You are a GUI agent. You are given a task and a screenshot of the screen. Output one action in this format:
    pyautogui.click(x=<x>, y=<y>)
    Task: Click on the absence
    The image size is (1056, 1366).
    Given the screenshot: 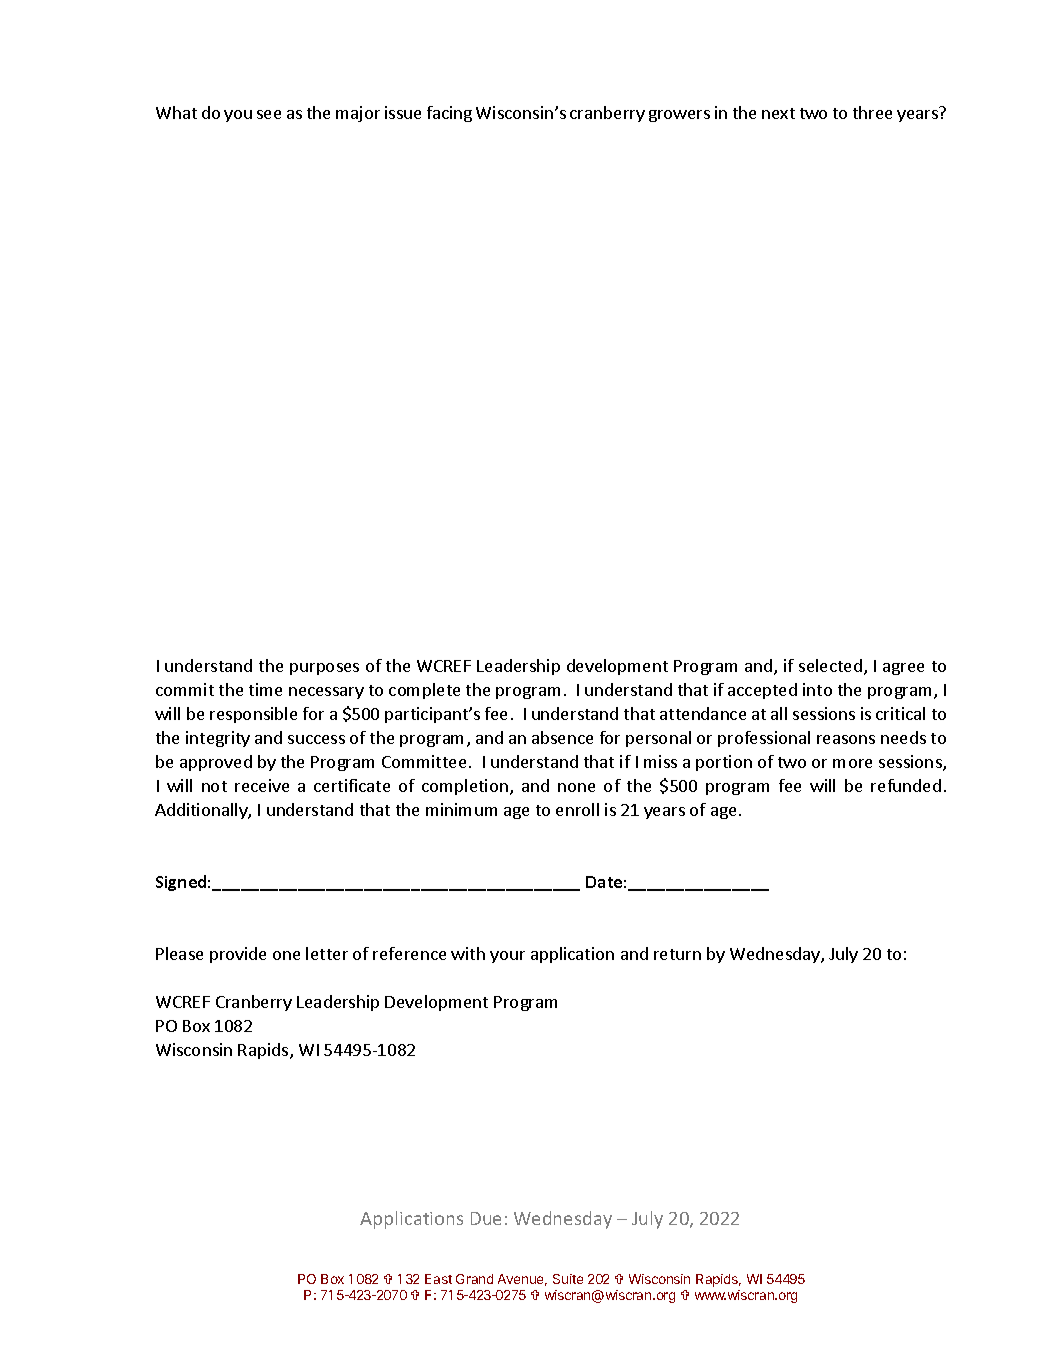 What is the action you would take?
    pyautogui.click(x=562, y=737)
